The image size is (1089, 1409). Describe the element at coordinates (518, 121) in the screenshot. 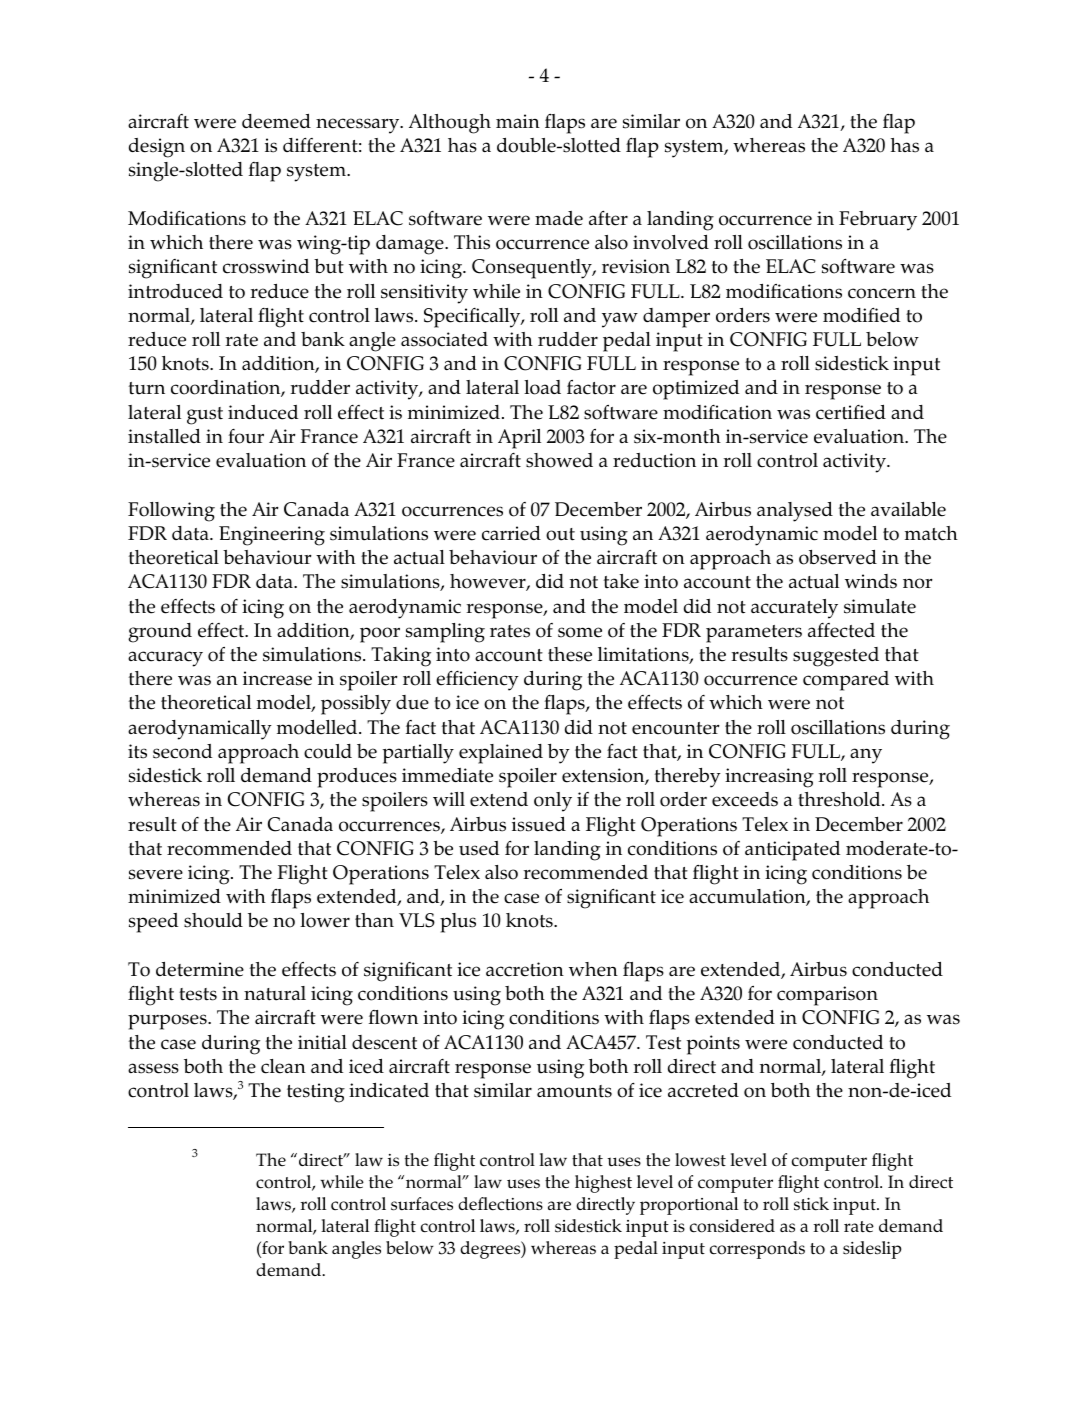

I see `main` at that location.
